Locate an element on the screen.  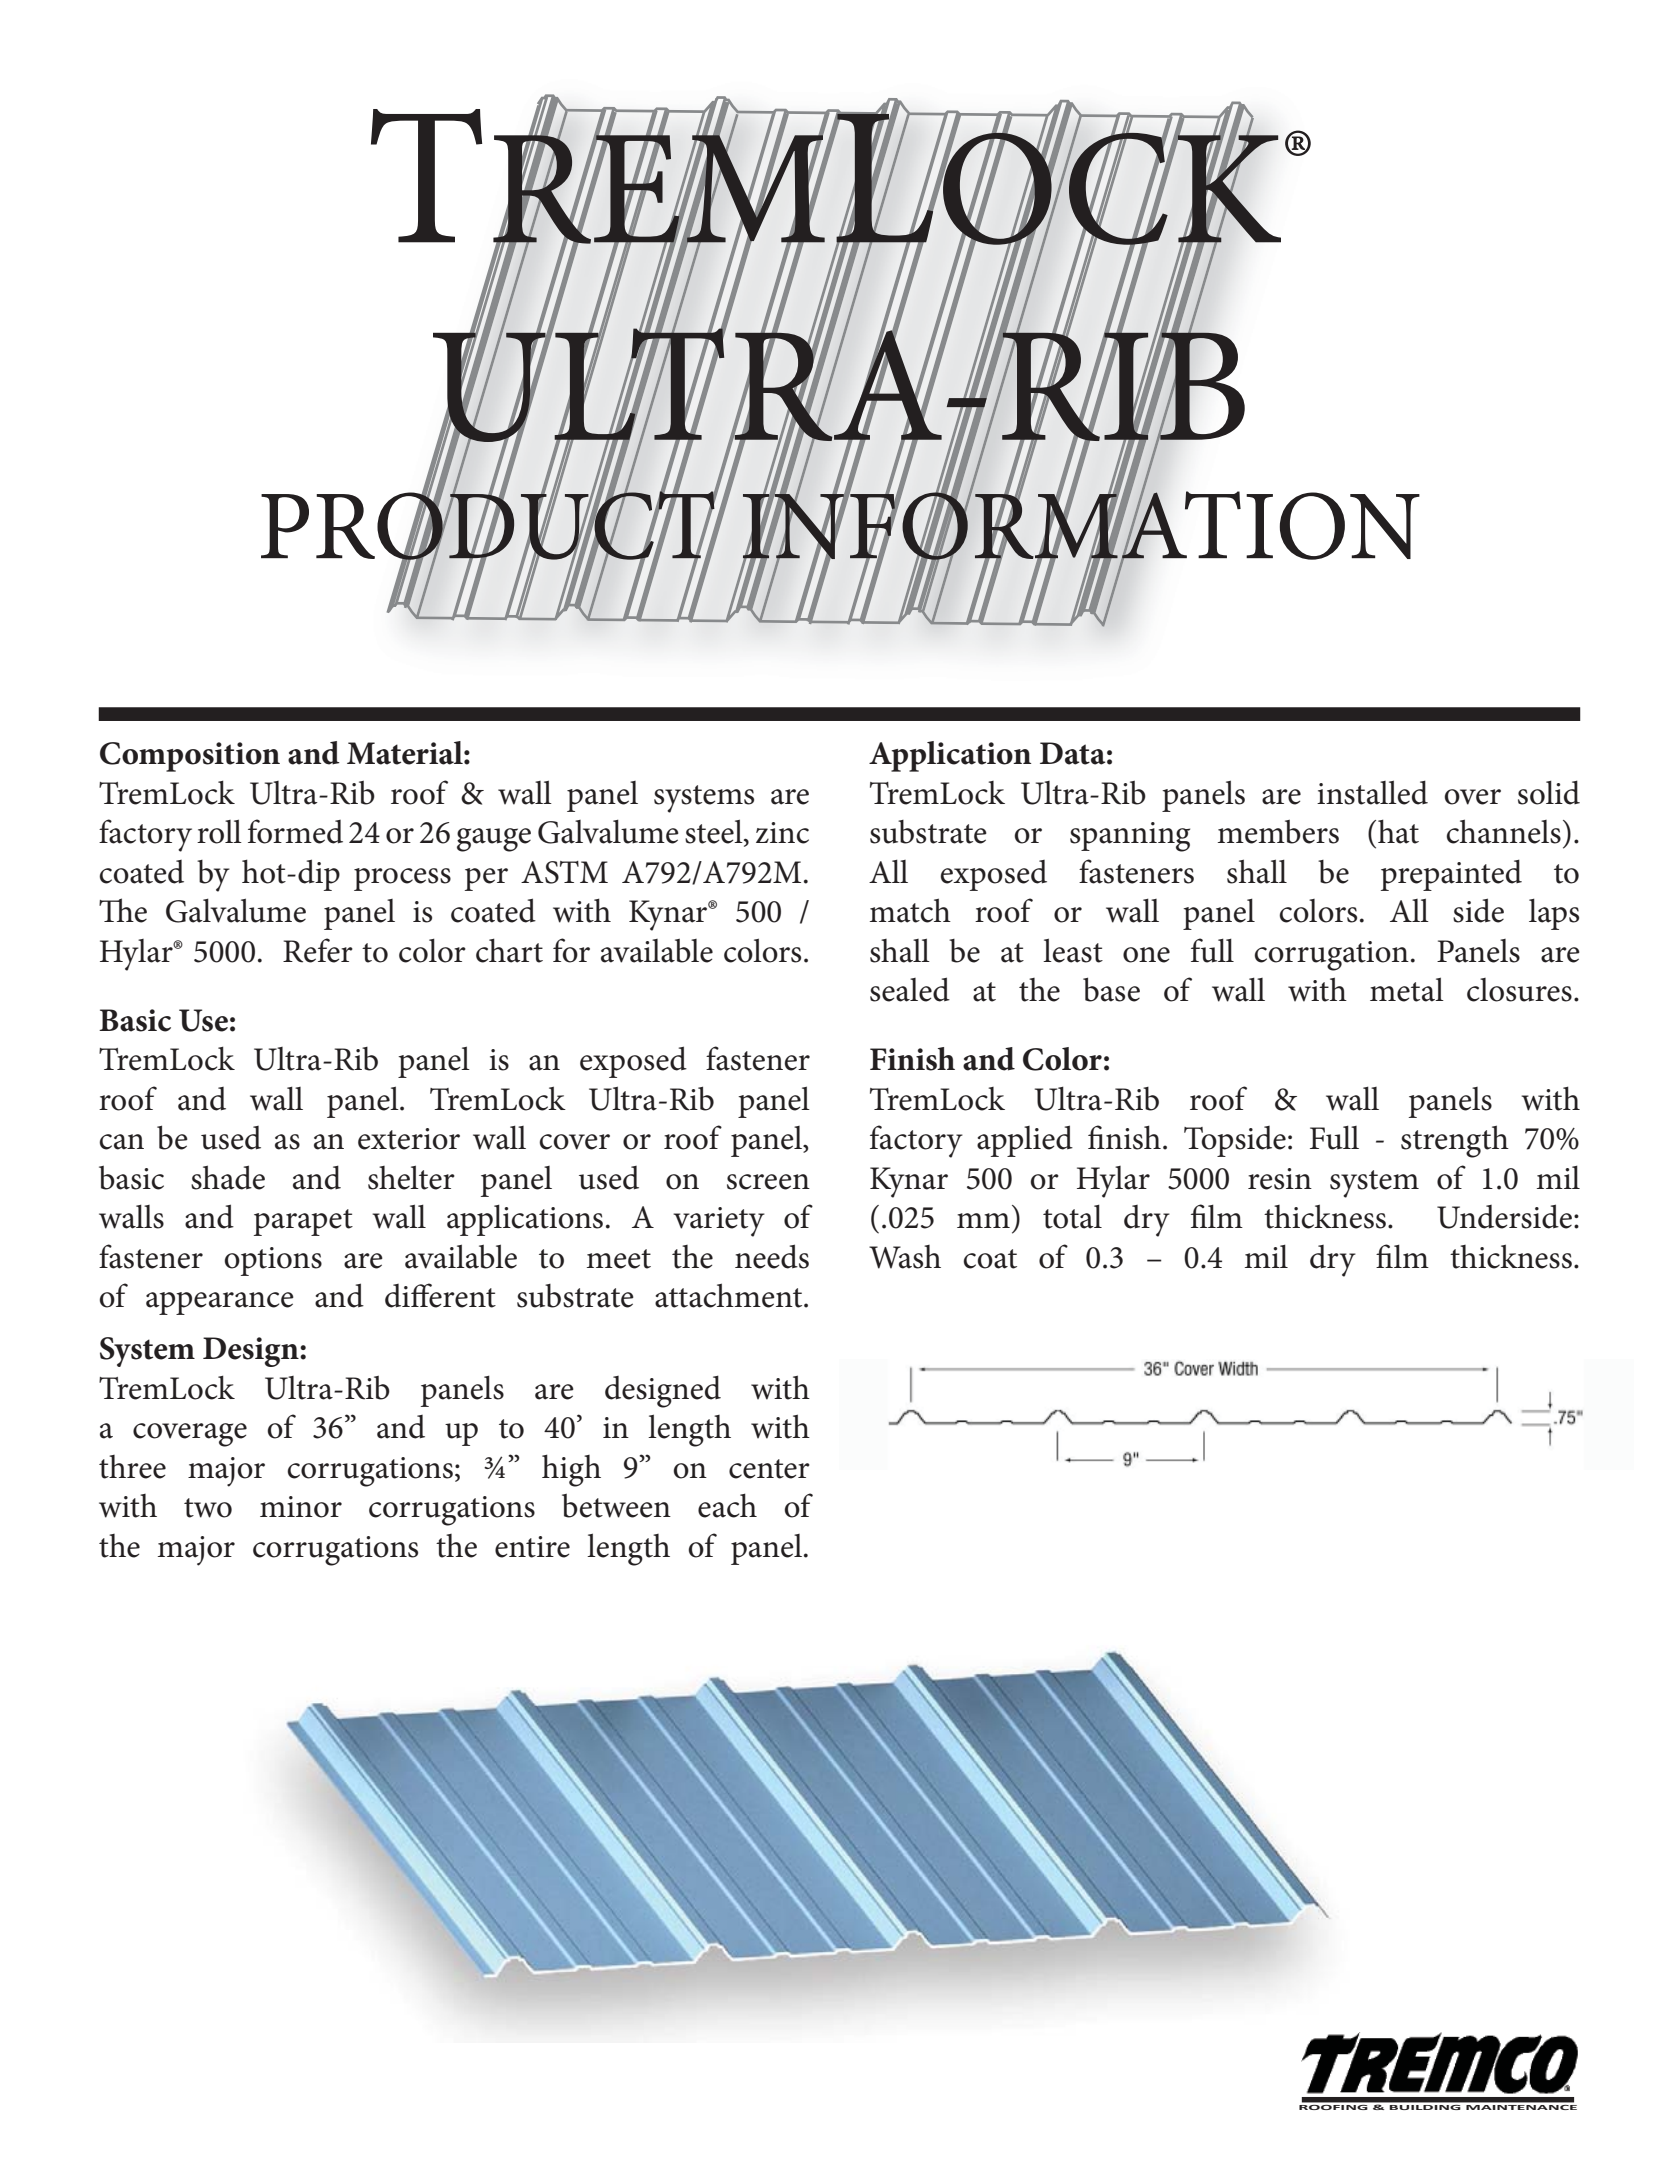
each is located at coordinates (727, 1505).
